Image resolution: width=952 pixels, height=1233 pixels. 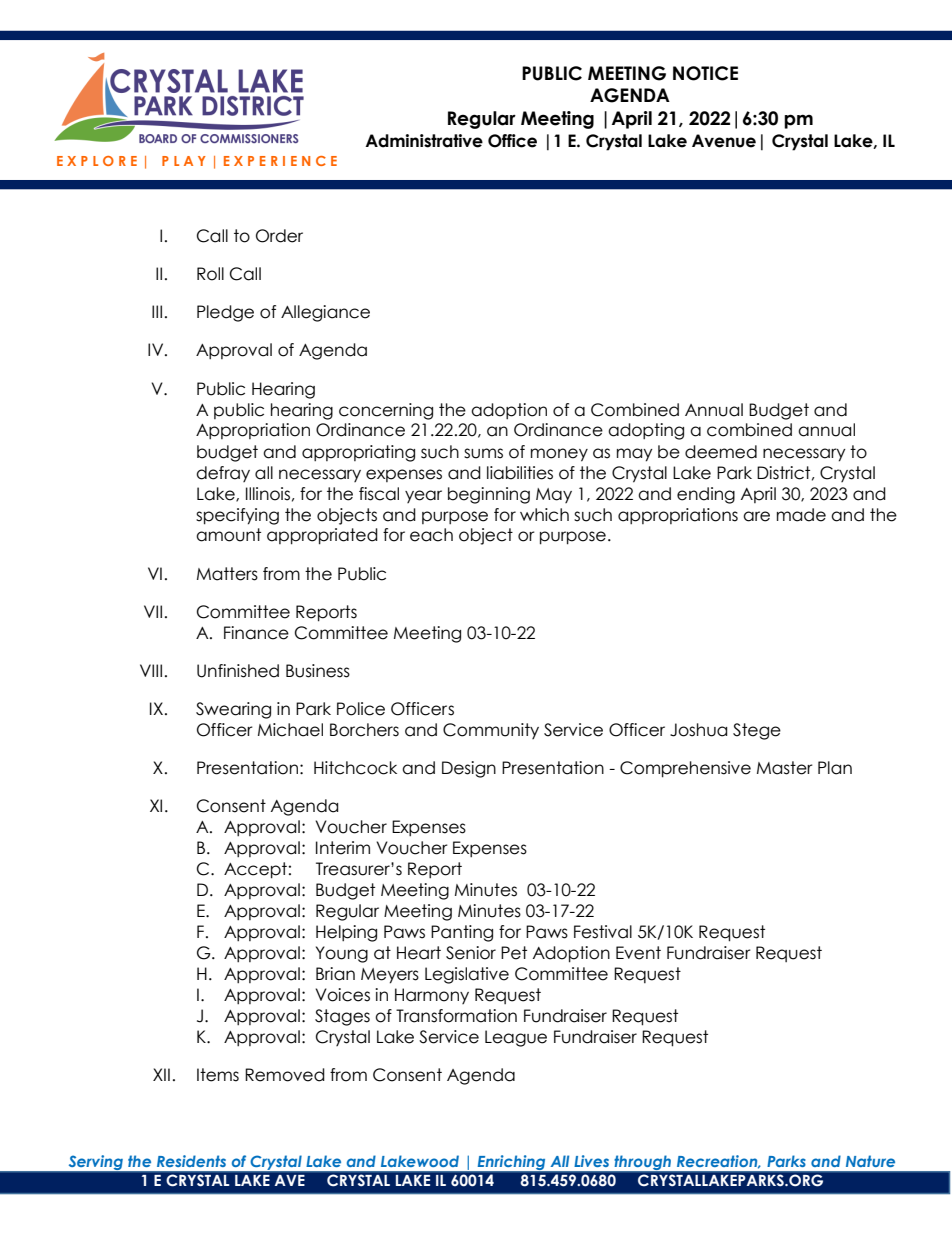 What do you see at coordinates (223, 474) in the image?
I see `defray` at bounding box center [223, 474].
